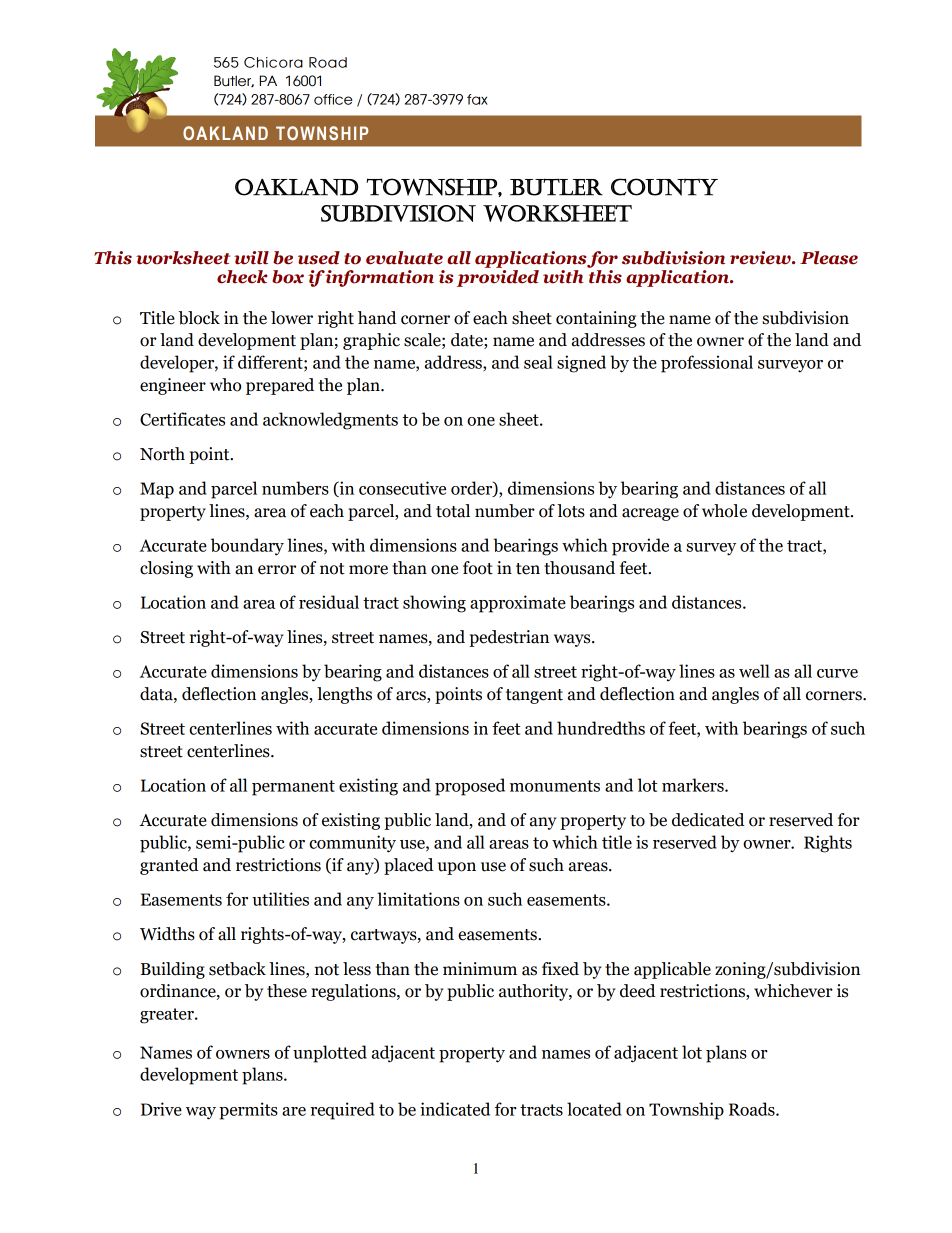  I want to click on well, so click(754, 671).
